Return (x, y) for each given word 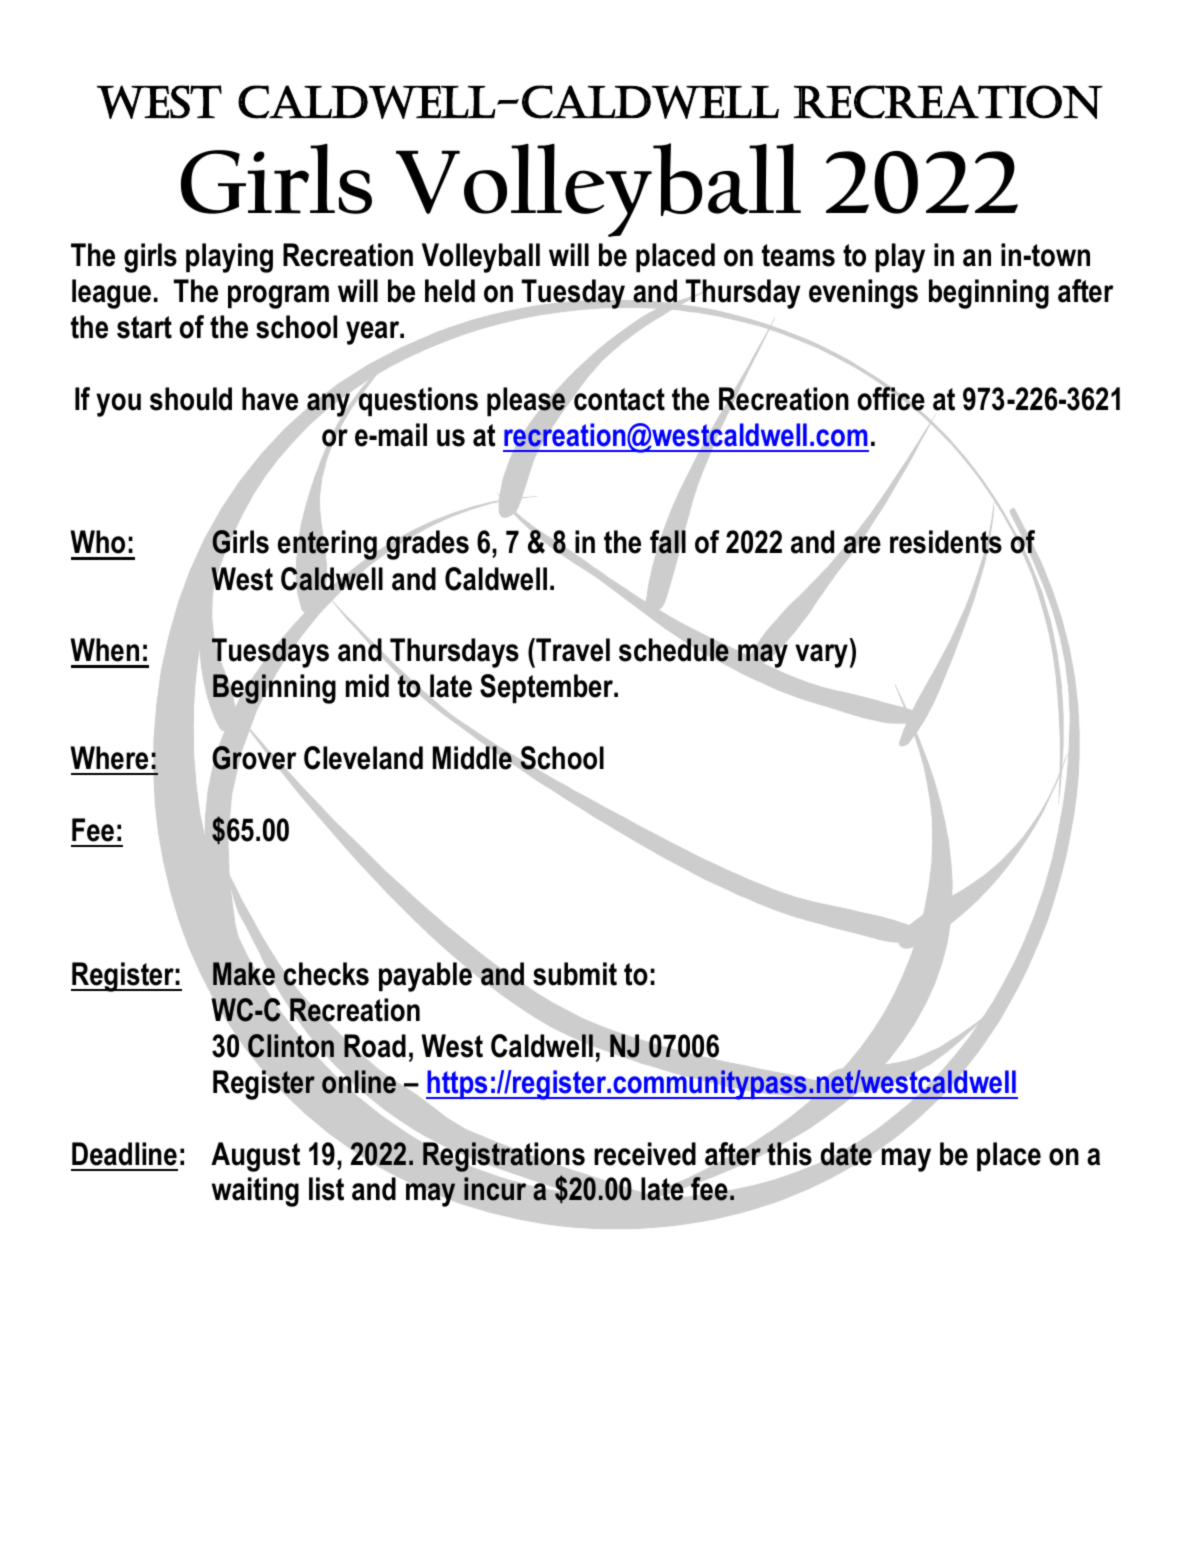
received (645, 1154)
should (191, 399)
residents (946, 543)
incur (496, 1188)
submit (575, 974)
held (450, 291)
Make (244, 974)
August (255, 1157)
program (278, 297)
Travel (572, 650)
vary (821, 656)
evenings (863, 294)
